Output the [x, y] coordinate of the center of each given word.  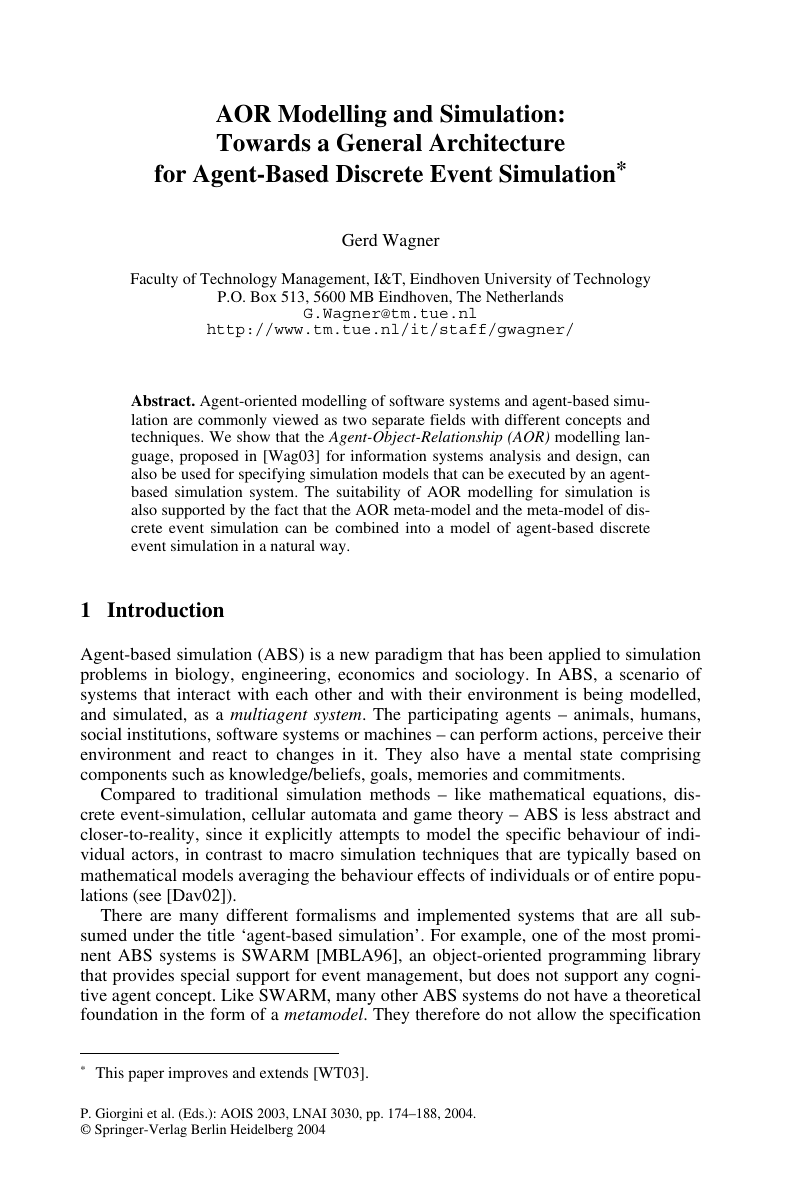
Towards [263, 143]
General [379, 142]
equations [628, 796]
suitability [368, 493]
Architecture [497, 142]
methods [400, 794]
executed [536, 473]
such [188, 774]
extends [284, 1072]
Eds [193, 1114]
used [196, 473]
